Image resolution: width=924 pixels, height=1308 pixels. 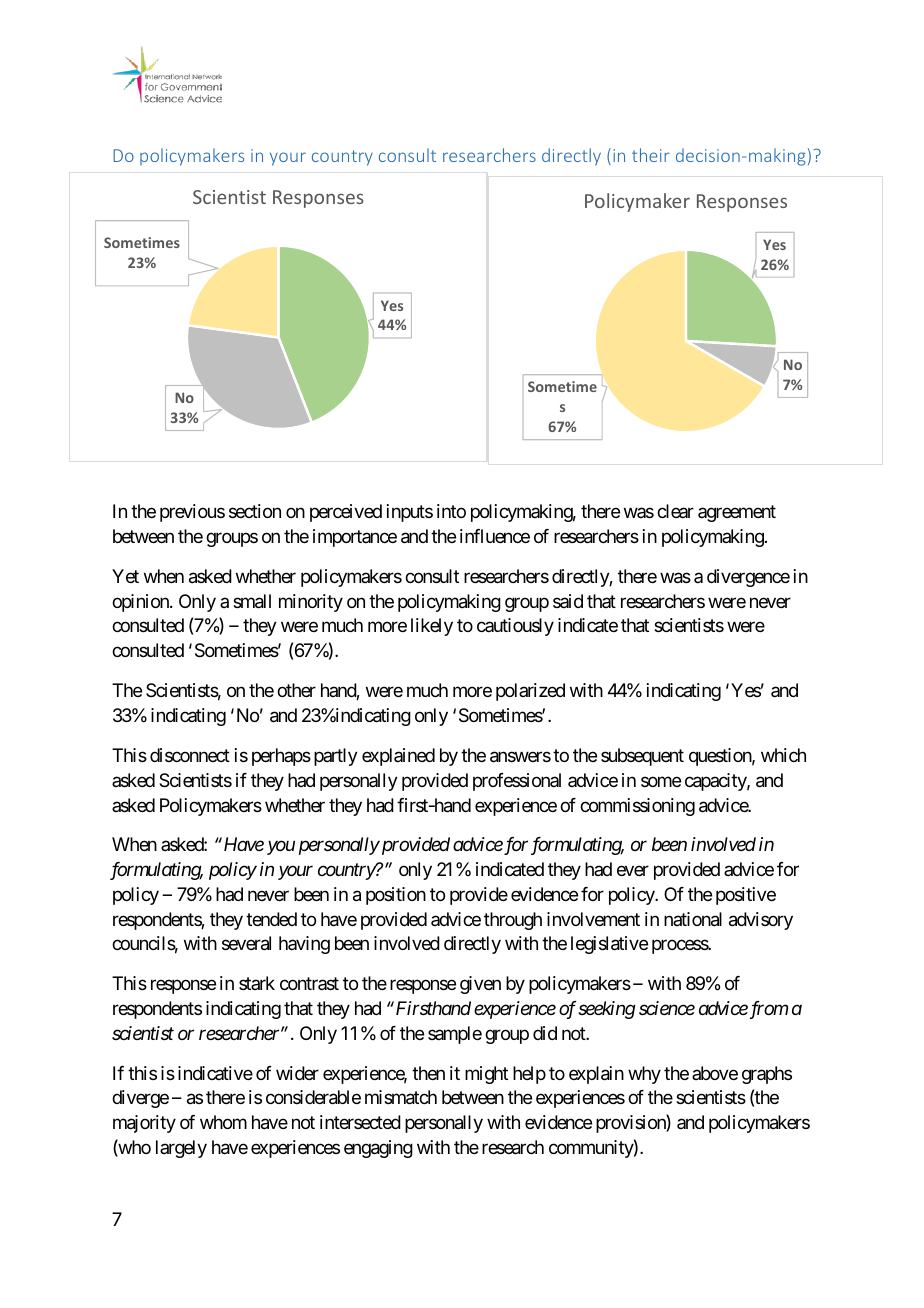 I want to click on their, so click(x=651, y=155).
